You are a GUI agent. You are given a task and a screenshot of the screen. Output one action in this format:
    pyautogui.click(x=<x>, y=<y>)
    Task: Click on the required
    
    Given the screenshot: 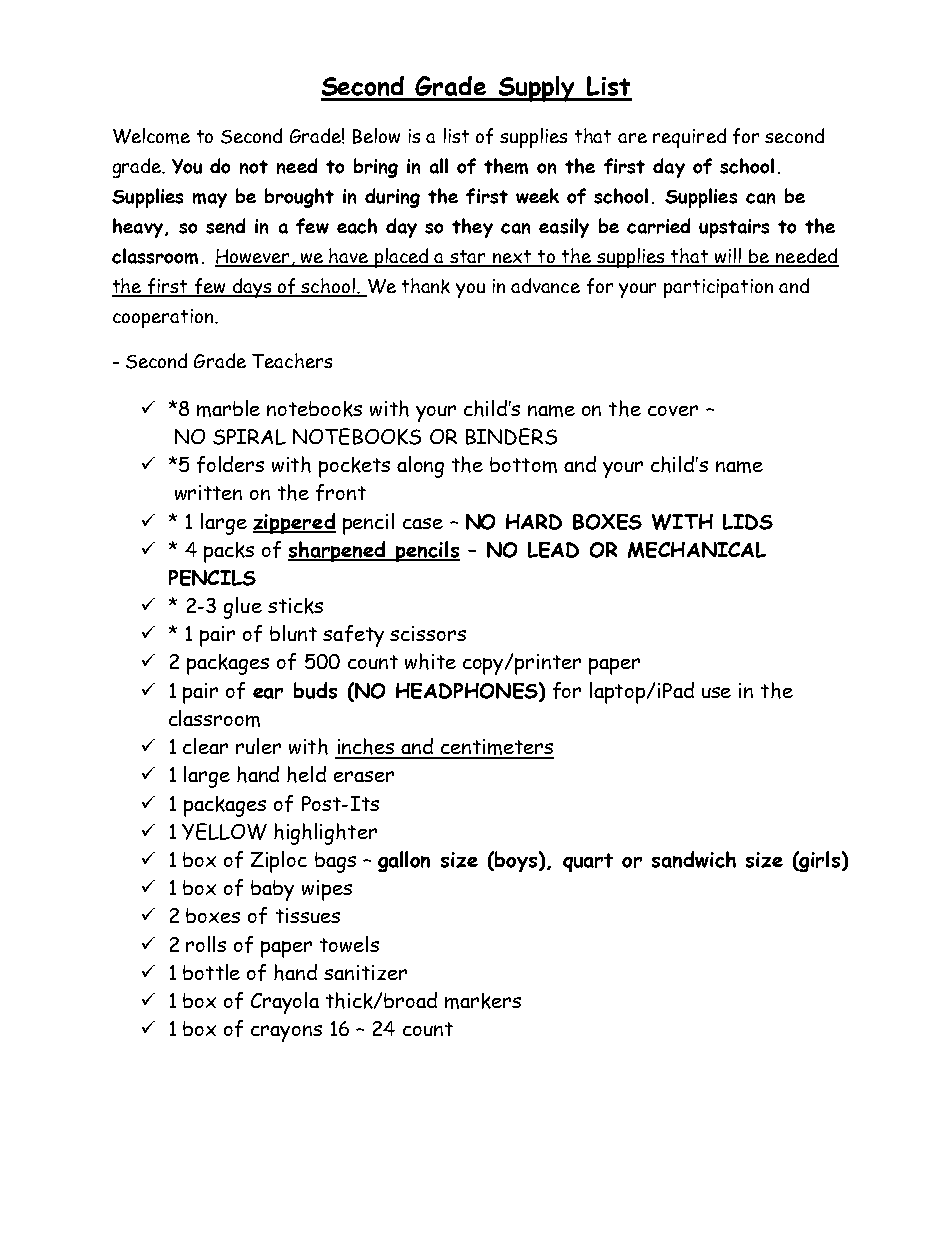 What is the action you would take?
    pyautogui.click(x=689, y=138)
